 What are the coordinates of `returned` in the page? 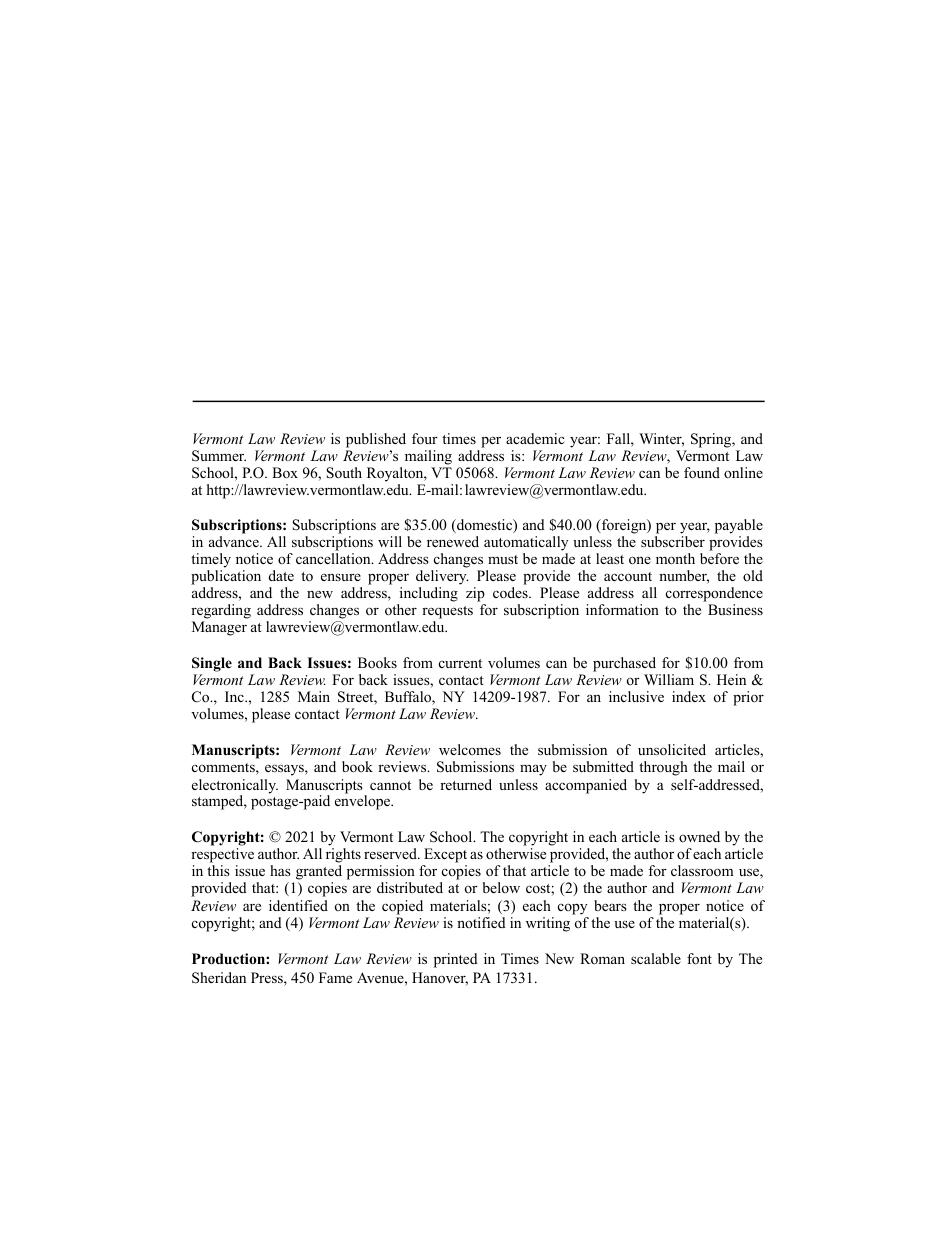 It's located at (466, 784).
